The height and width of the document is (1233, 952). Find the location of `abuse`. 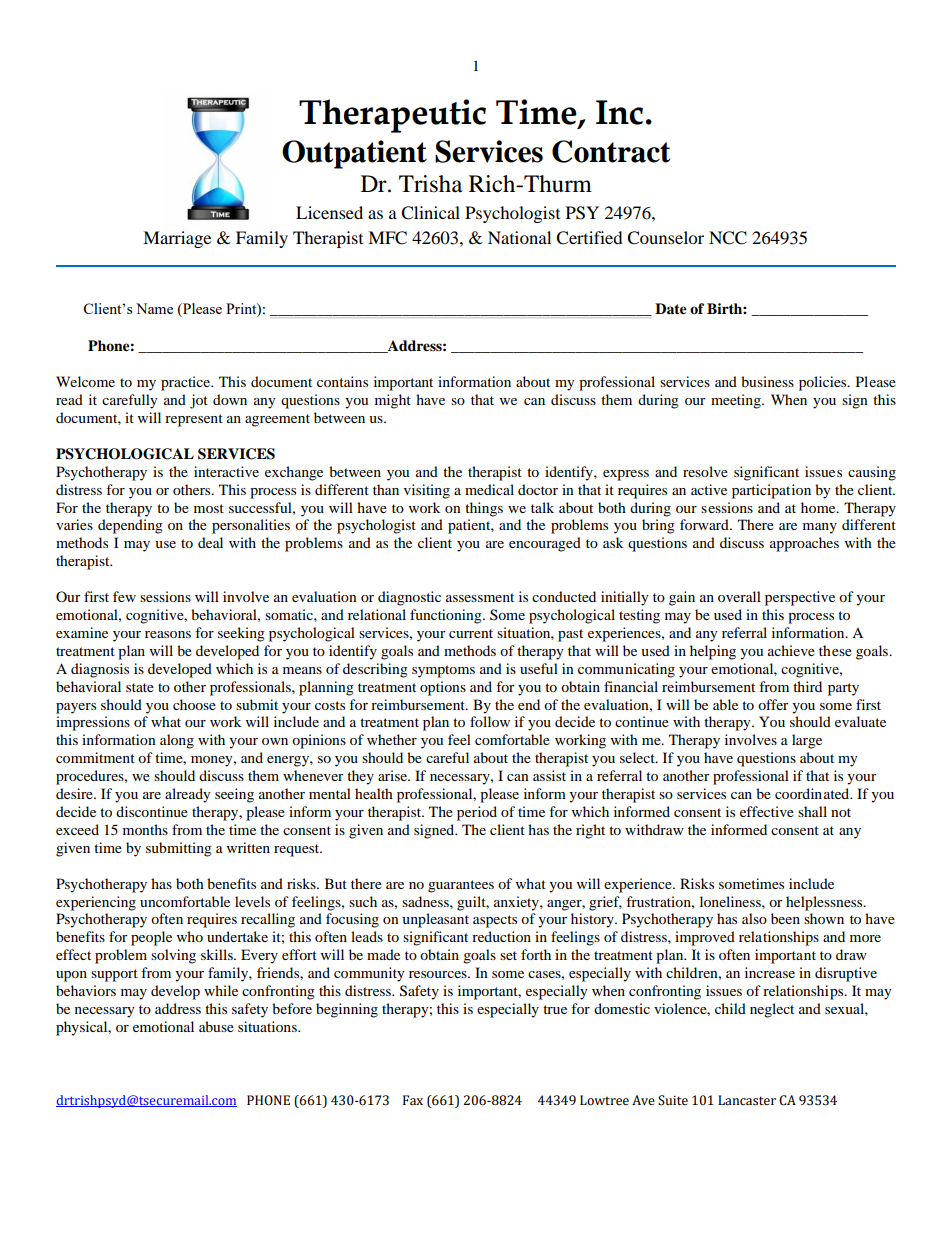

abuse is located at coordinates (216, 1026).
